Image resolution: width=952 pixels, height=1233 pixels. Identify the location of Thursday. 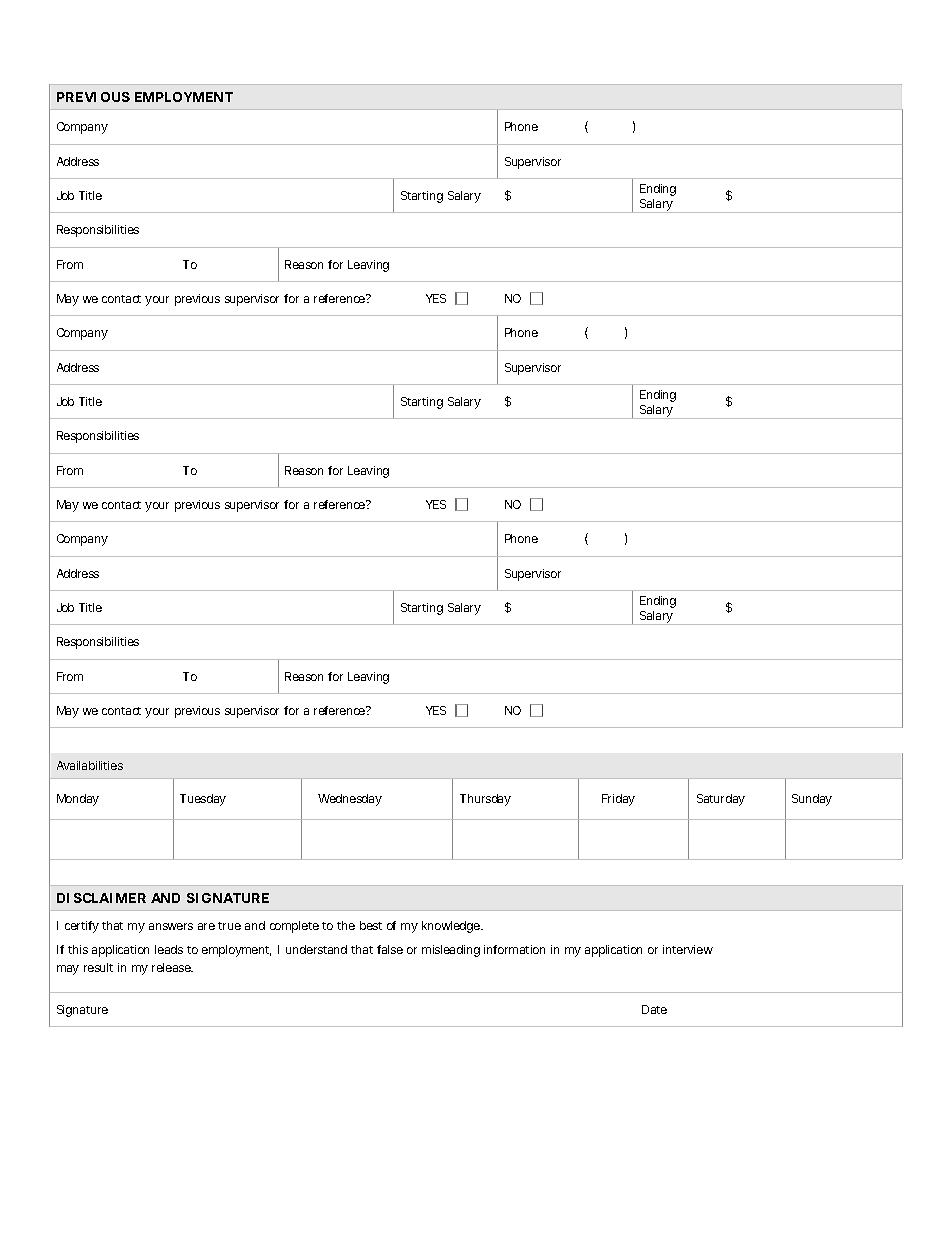
(485, 800).
